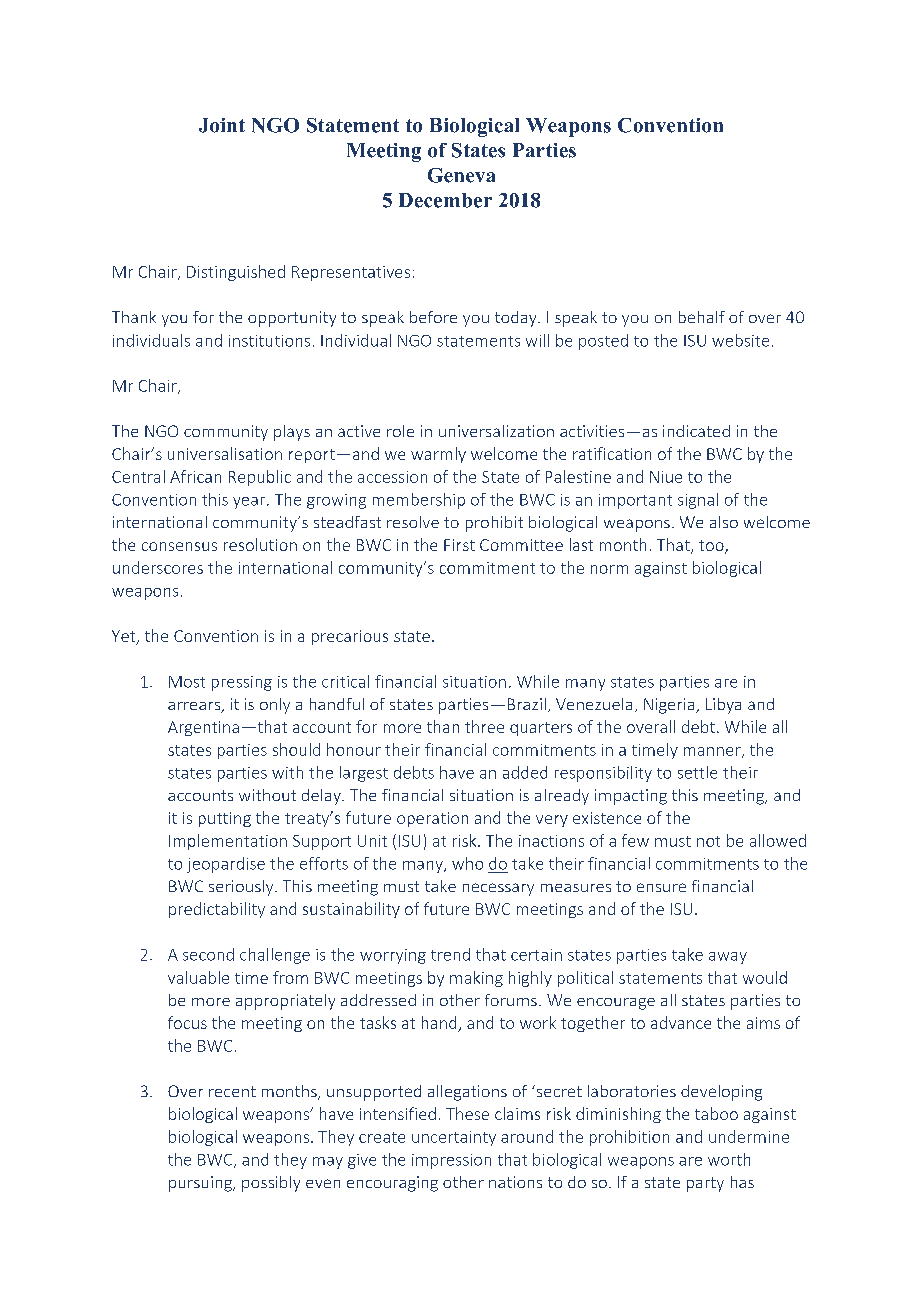 The width and height of the document is (924, 1308). What do you see at coordinates (702, 317) in the document?
I see `behalf` at bounding box center [702, 317].
